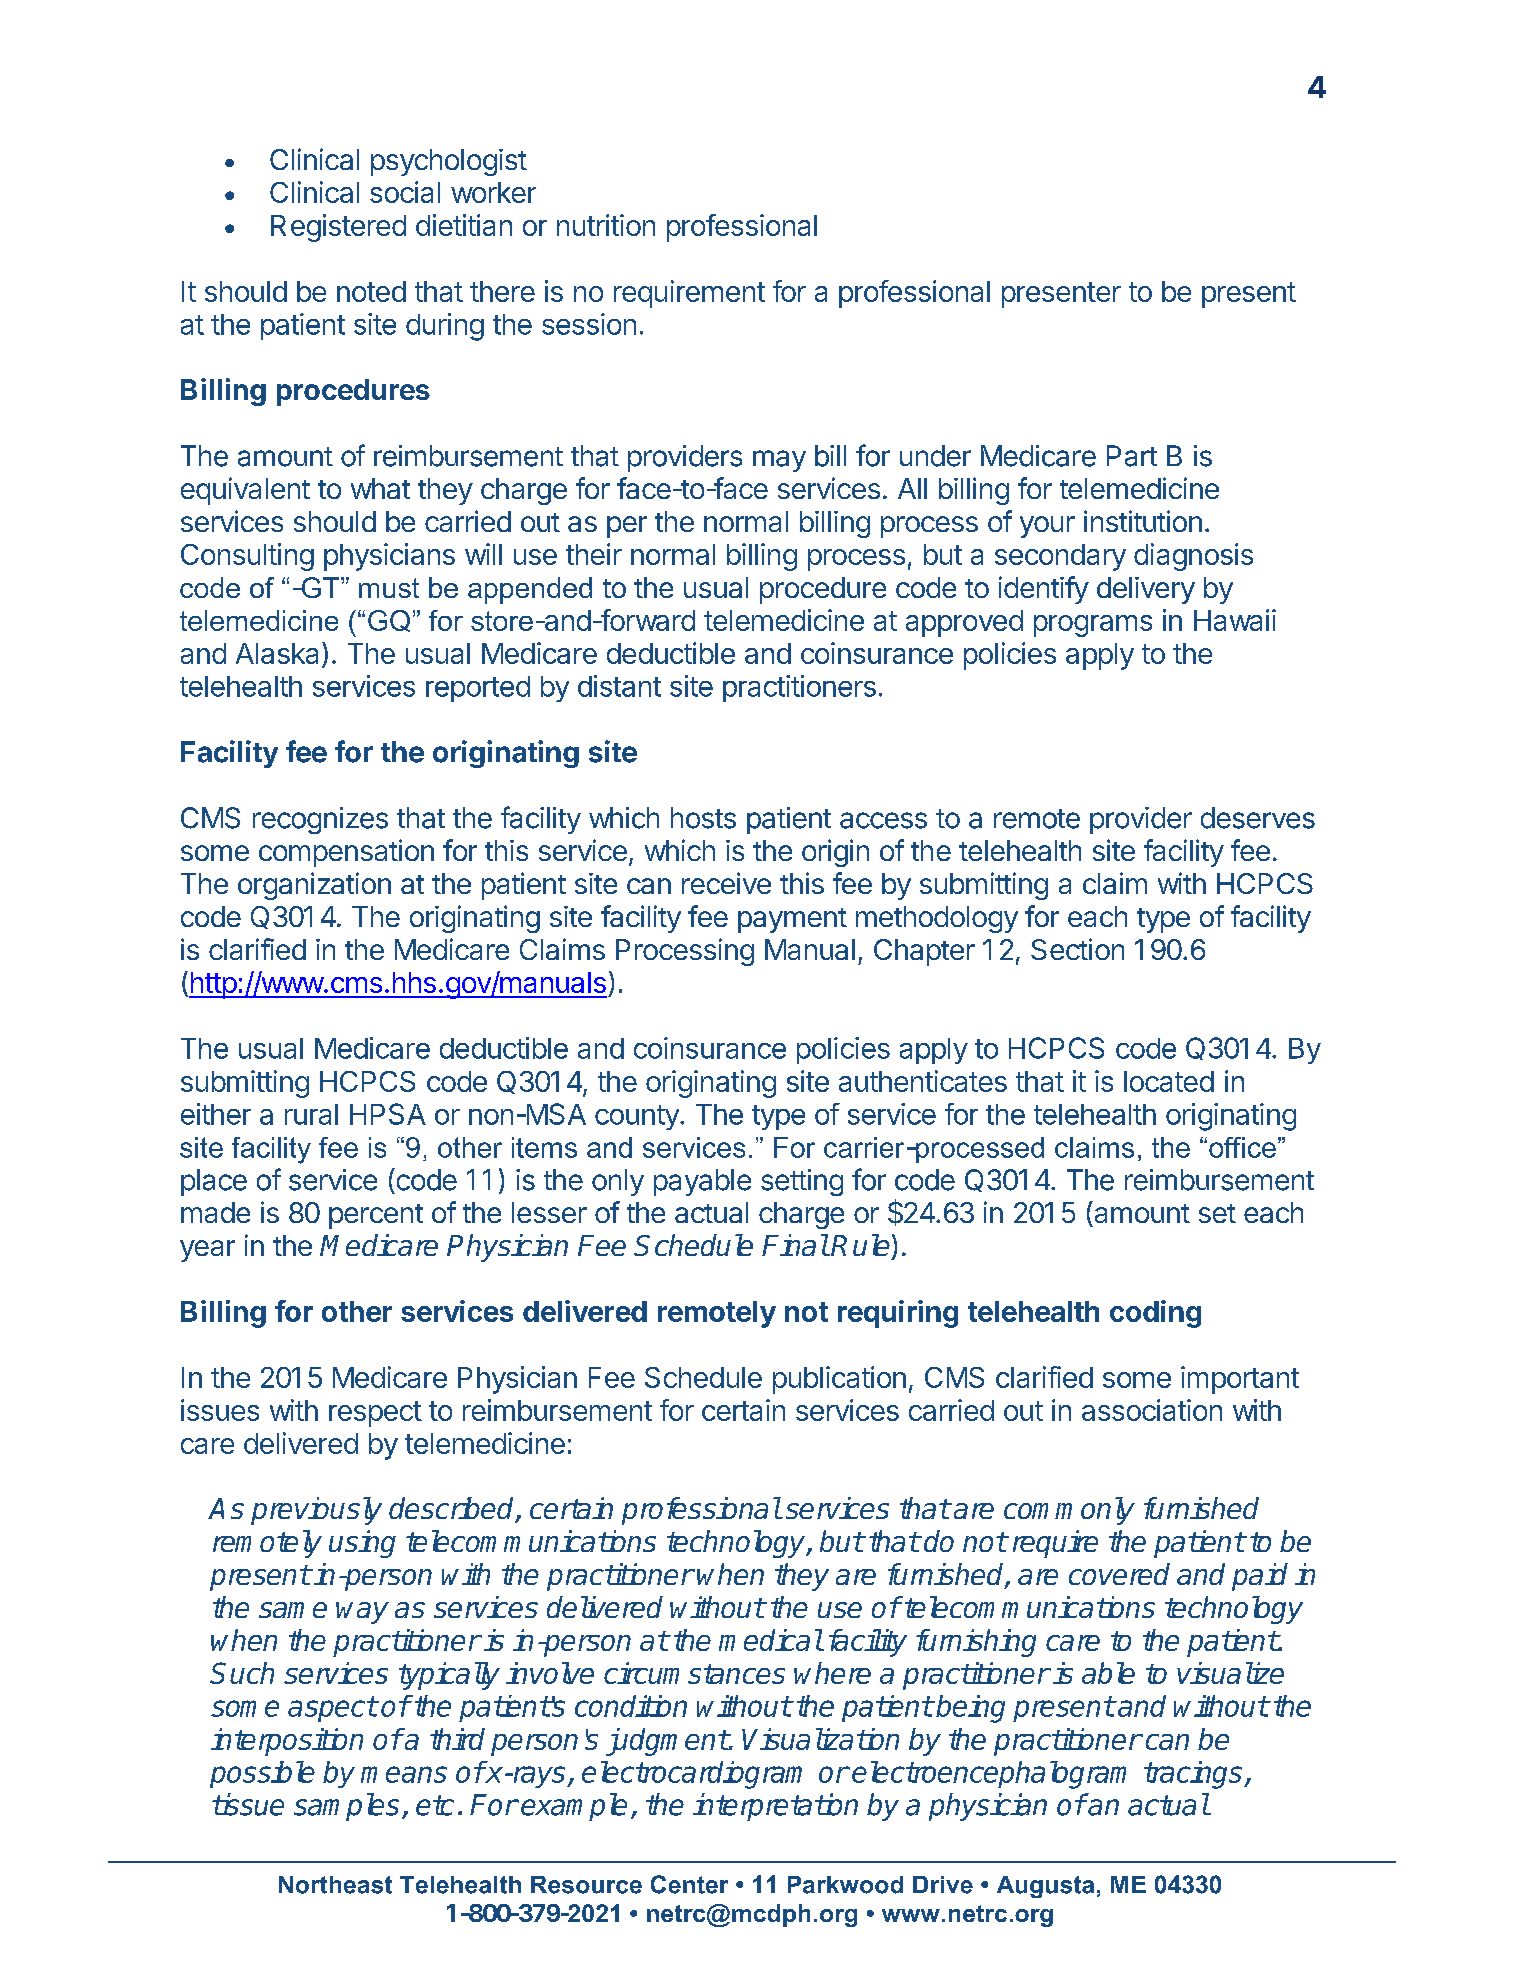  Describe the element at coordinates (375, 1414) in the screenshot. I see `respect` at that location.
